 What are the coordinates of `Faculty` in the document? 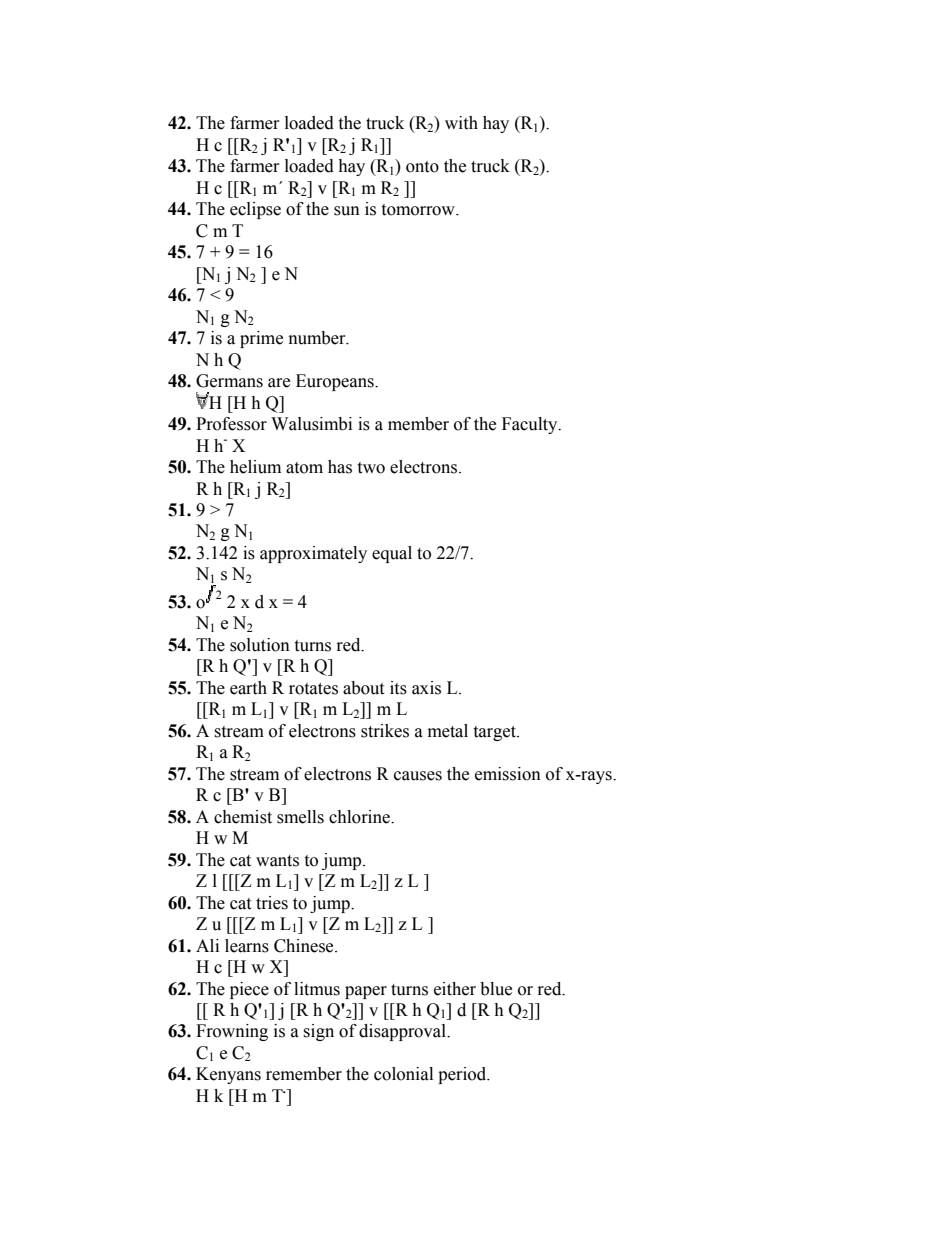 It's located at (531, 425).
